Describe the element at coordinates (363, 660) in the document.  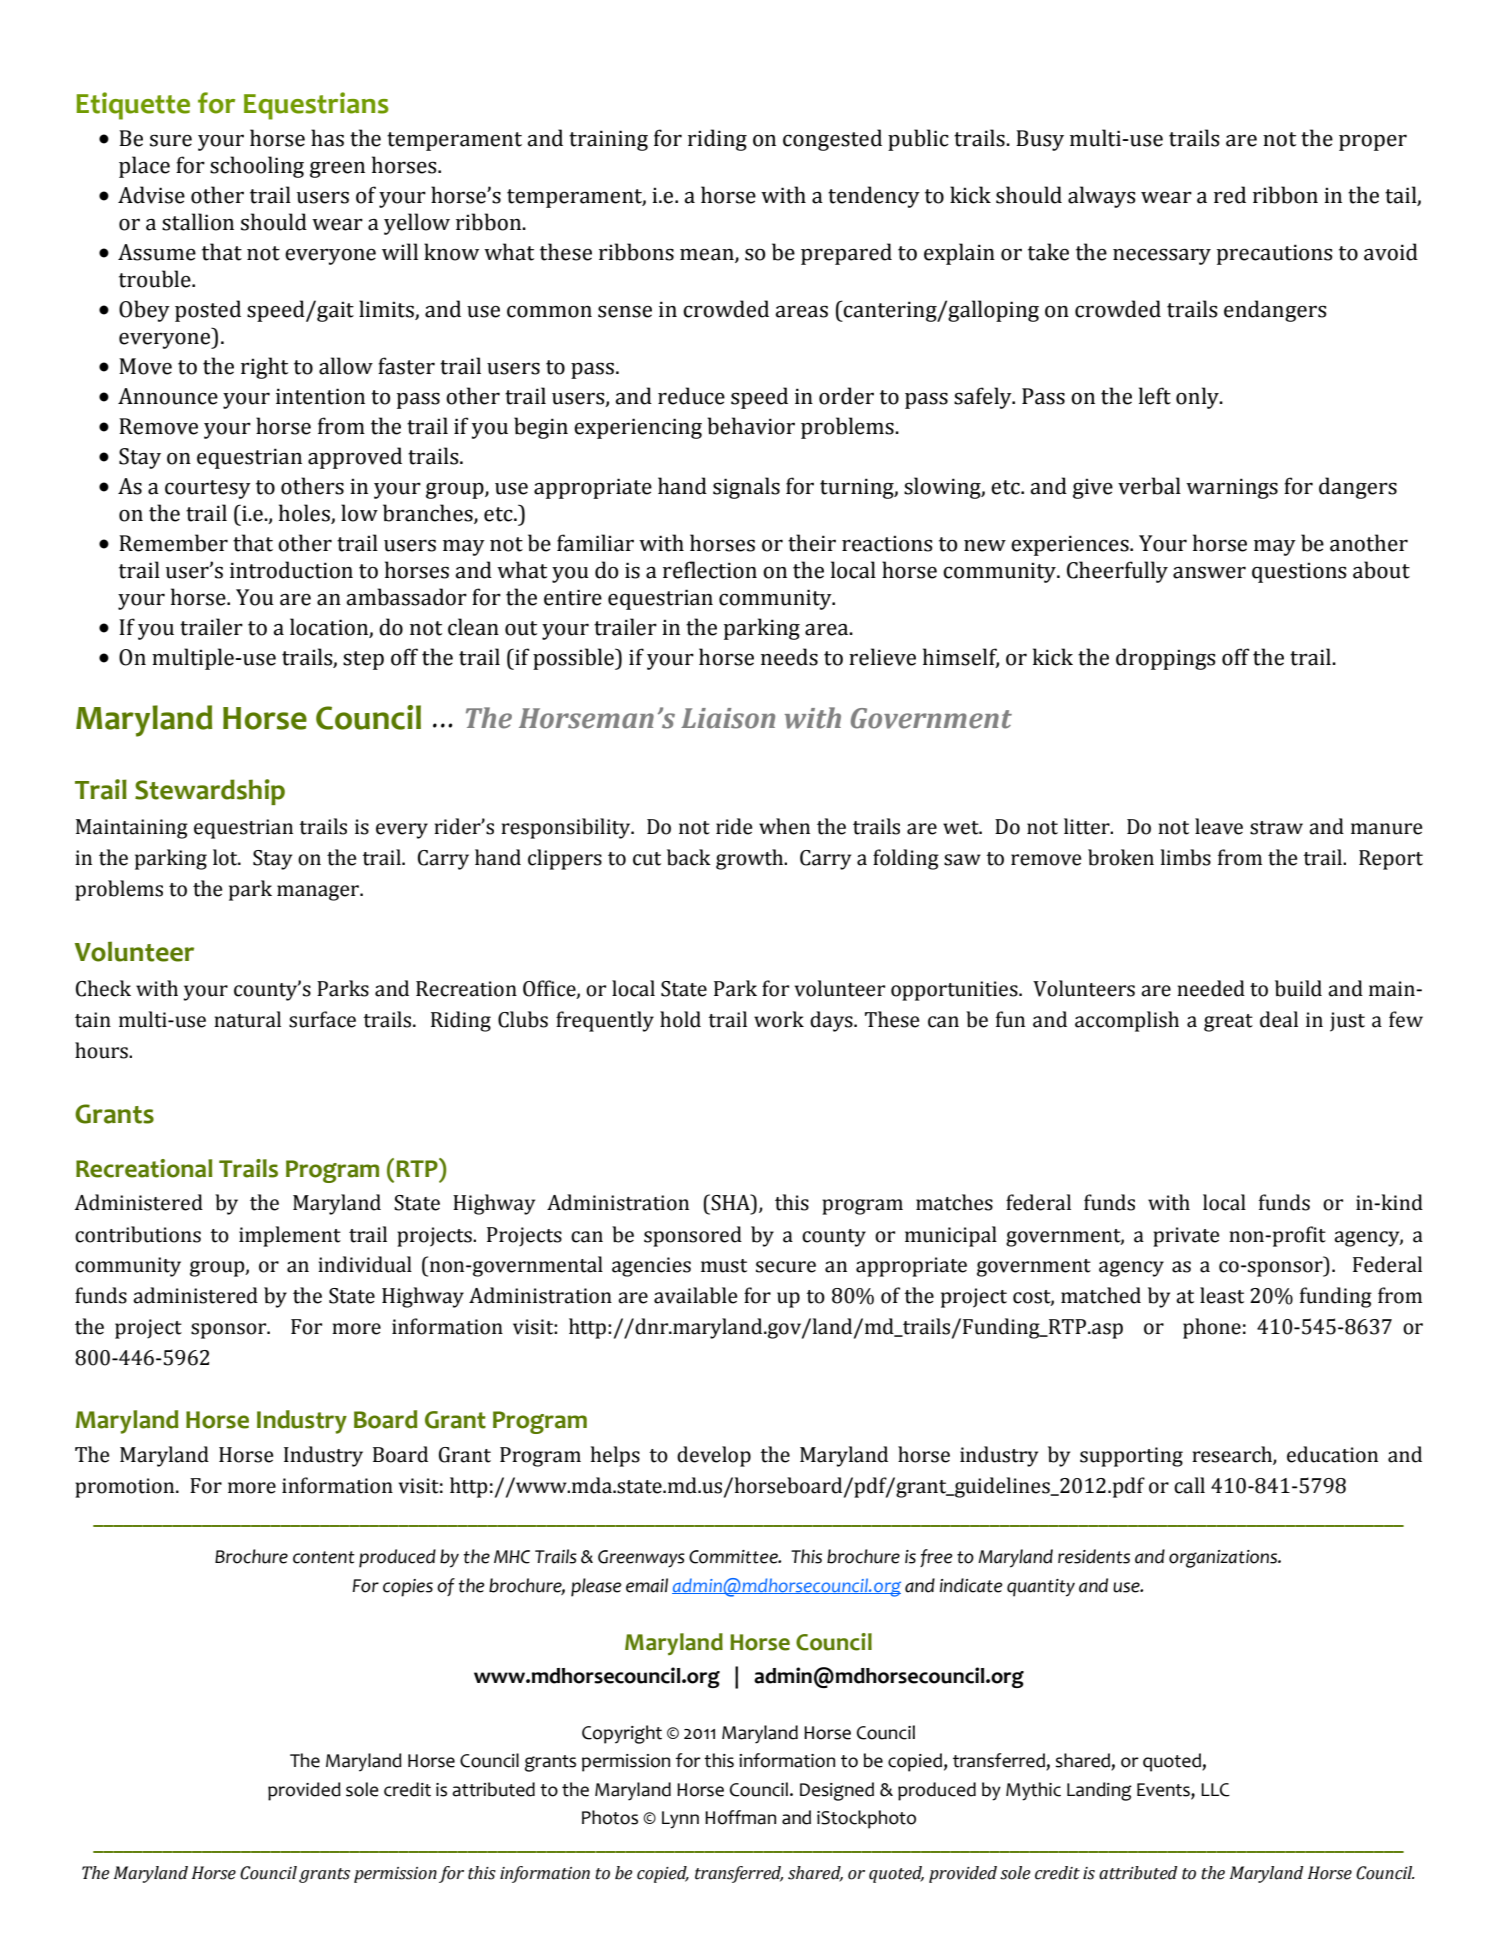
I see `step` at that location.
